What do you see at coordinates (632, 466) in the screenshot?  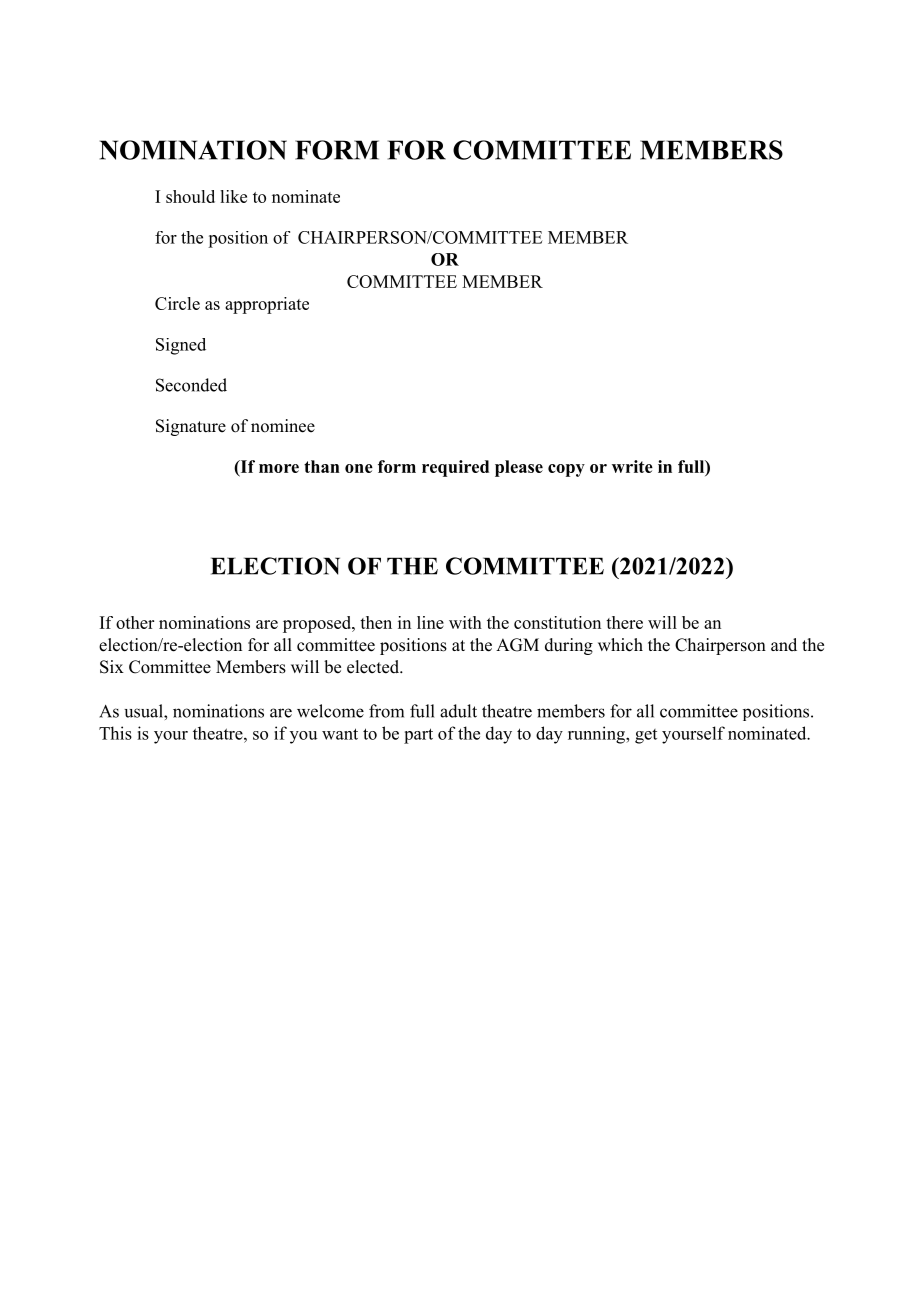 I see `write` at bounding box center [632, 466].
